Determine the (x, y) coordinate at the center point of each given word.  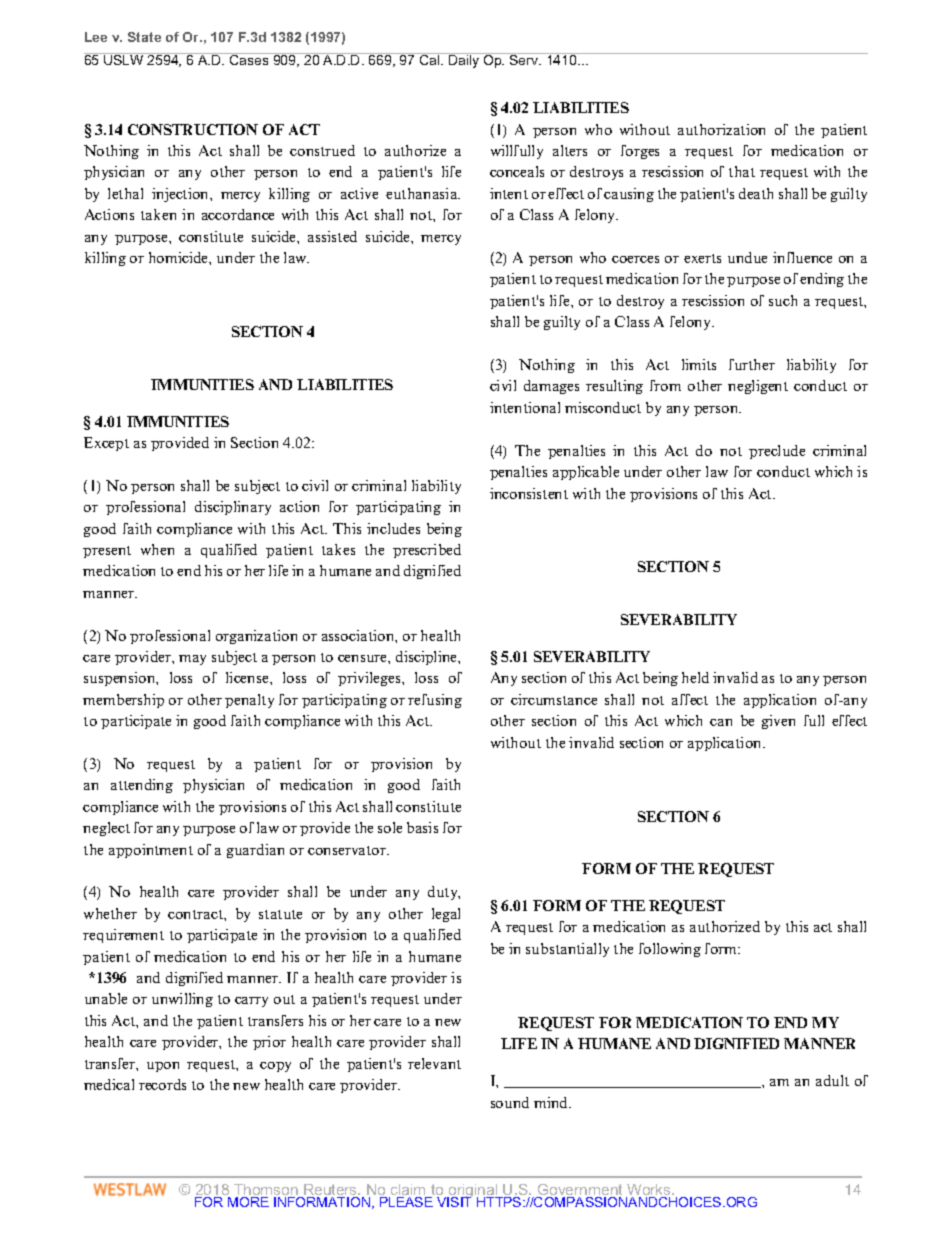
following (670, 950)
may (192, 660)
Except (106, 444)
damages (551, 387)
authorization (721, 129)
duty (444, 893)
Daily (464, 60)
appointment (151, 851)
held (695, 677)
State (144, 37)
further (752, 364)
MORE (248, 1202)
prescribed (427, 551)
